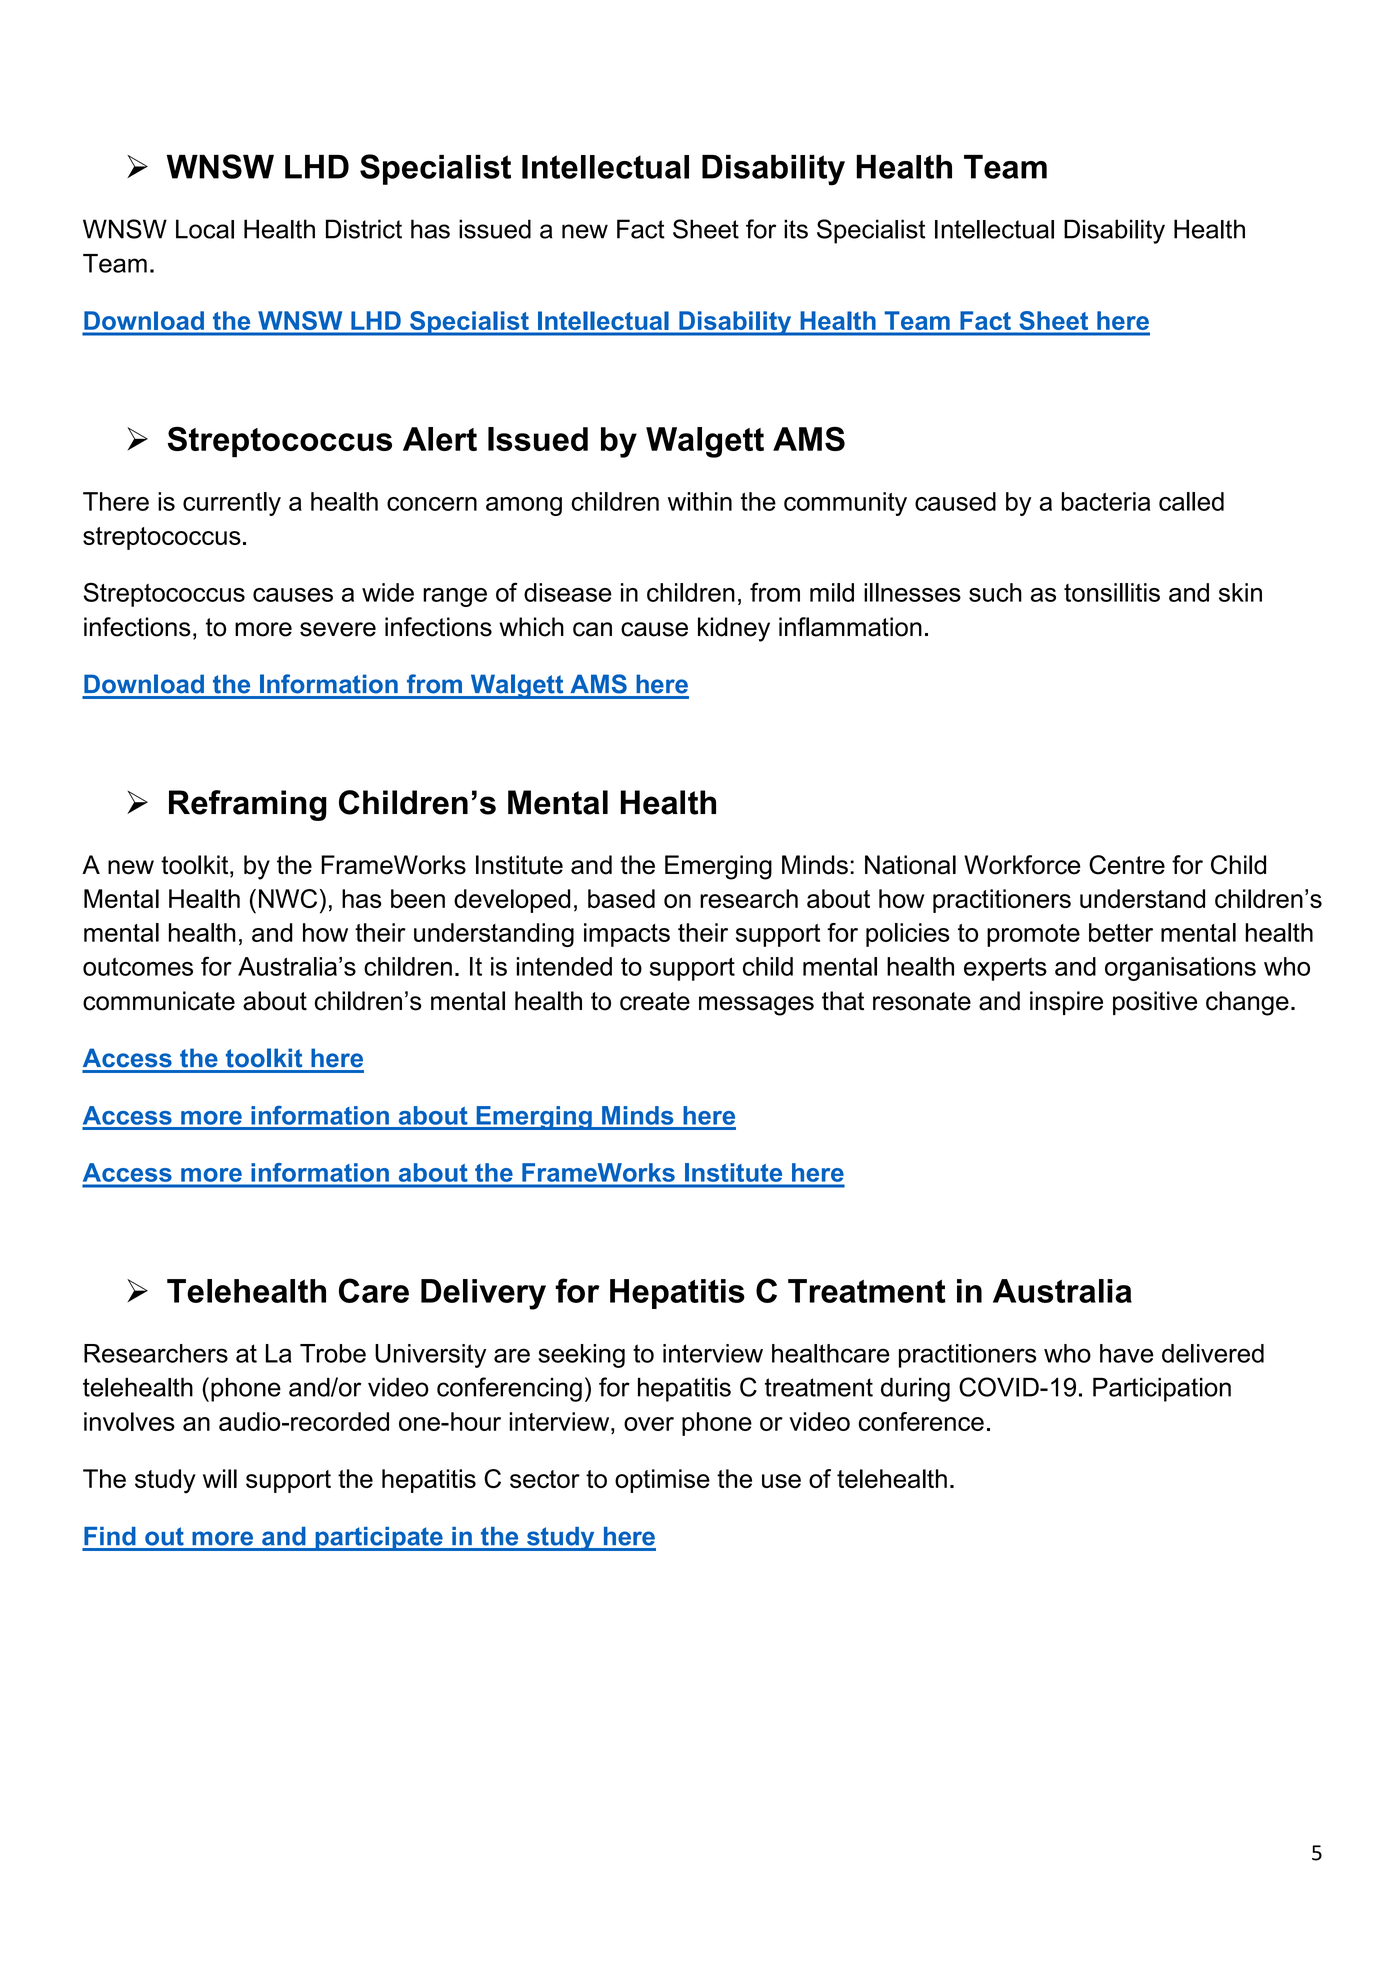 The width and height of the image is (1389, 1964). What do you see at coordinates (1112, 592) in the image?
I see `tonsillitis` at bounding box center [1112, 592].
